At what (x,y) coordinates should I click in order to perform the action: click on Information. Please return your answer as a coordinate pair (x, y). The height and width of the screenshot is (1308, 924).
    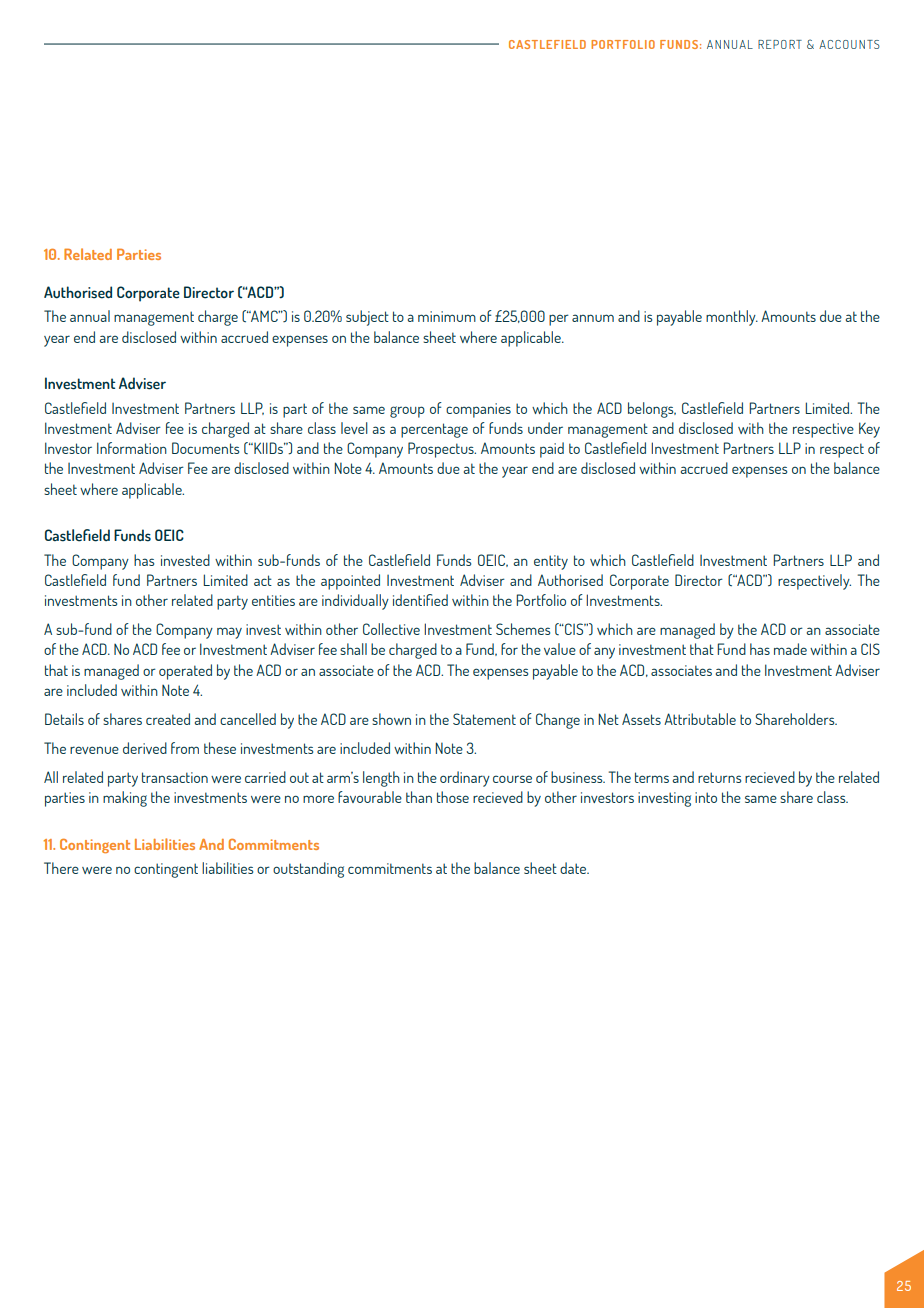
    Looking at the image, I should click on (132, 448).
